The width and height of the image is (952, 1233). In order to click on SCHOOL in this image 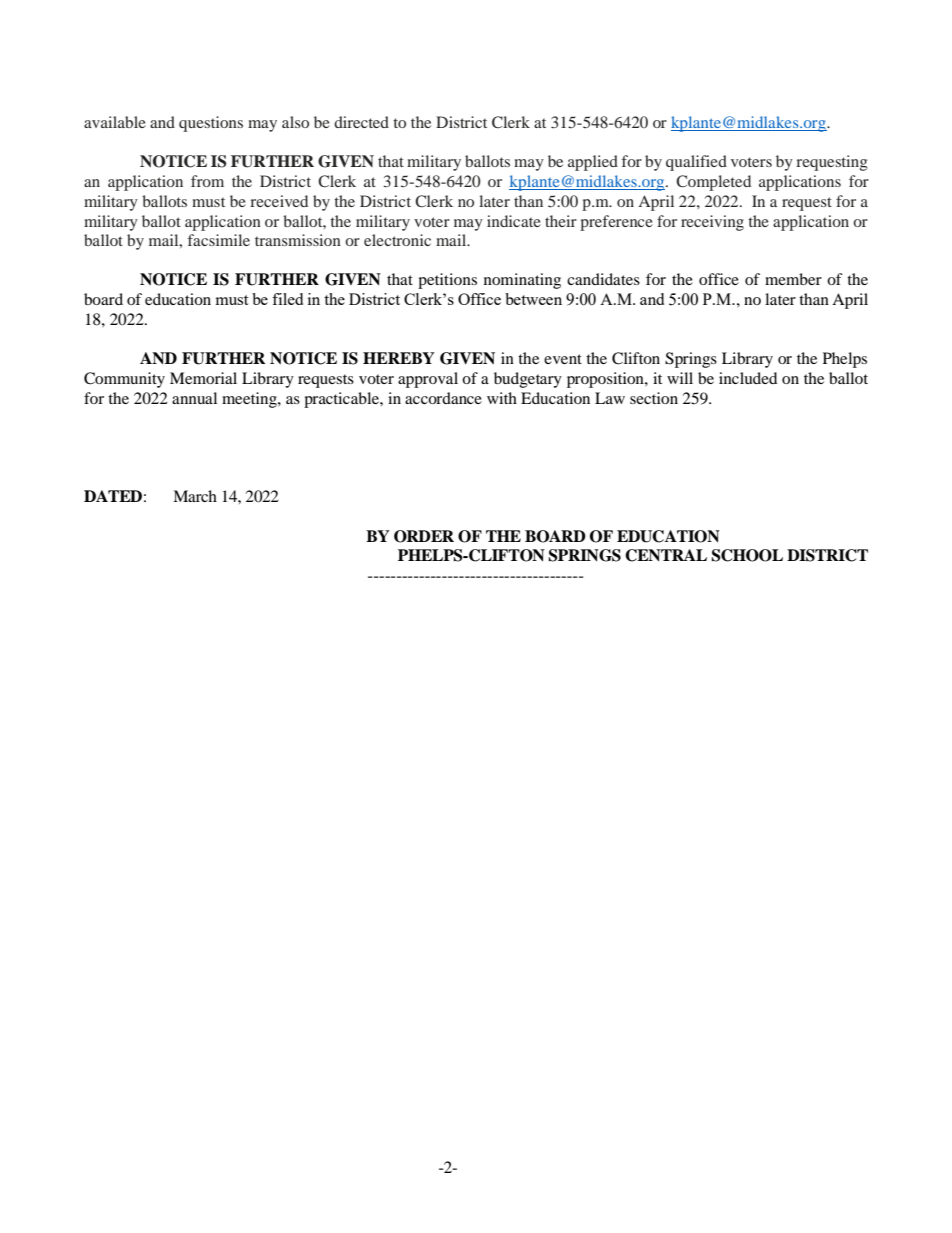, I will do `click(747, 555)`.
